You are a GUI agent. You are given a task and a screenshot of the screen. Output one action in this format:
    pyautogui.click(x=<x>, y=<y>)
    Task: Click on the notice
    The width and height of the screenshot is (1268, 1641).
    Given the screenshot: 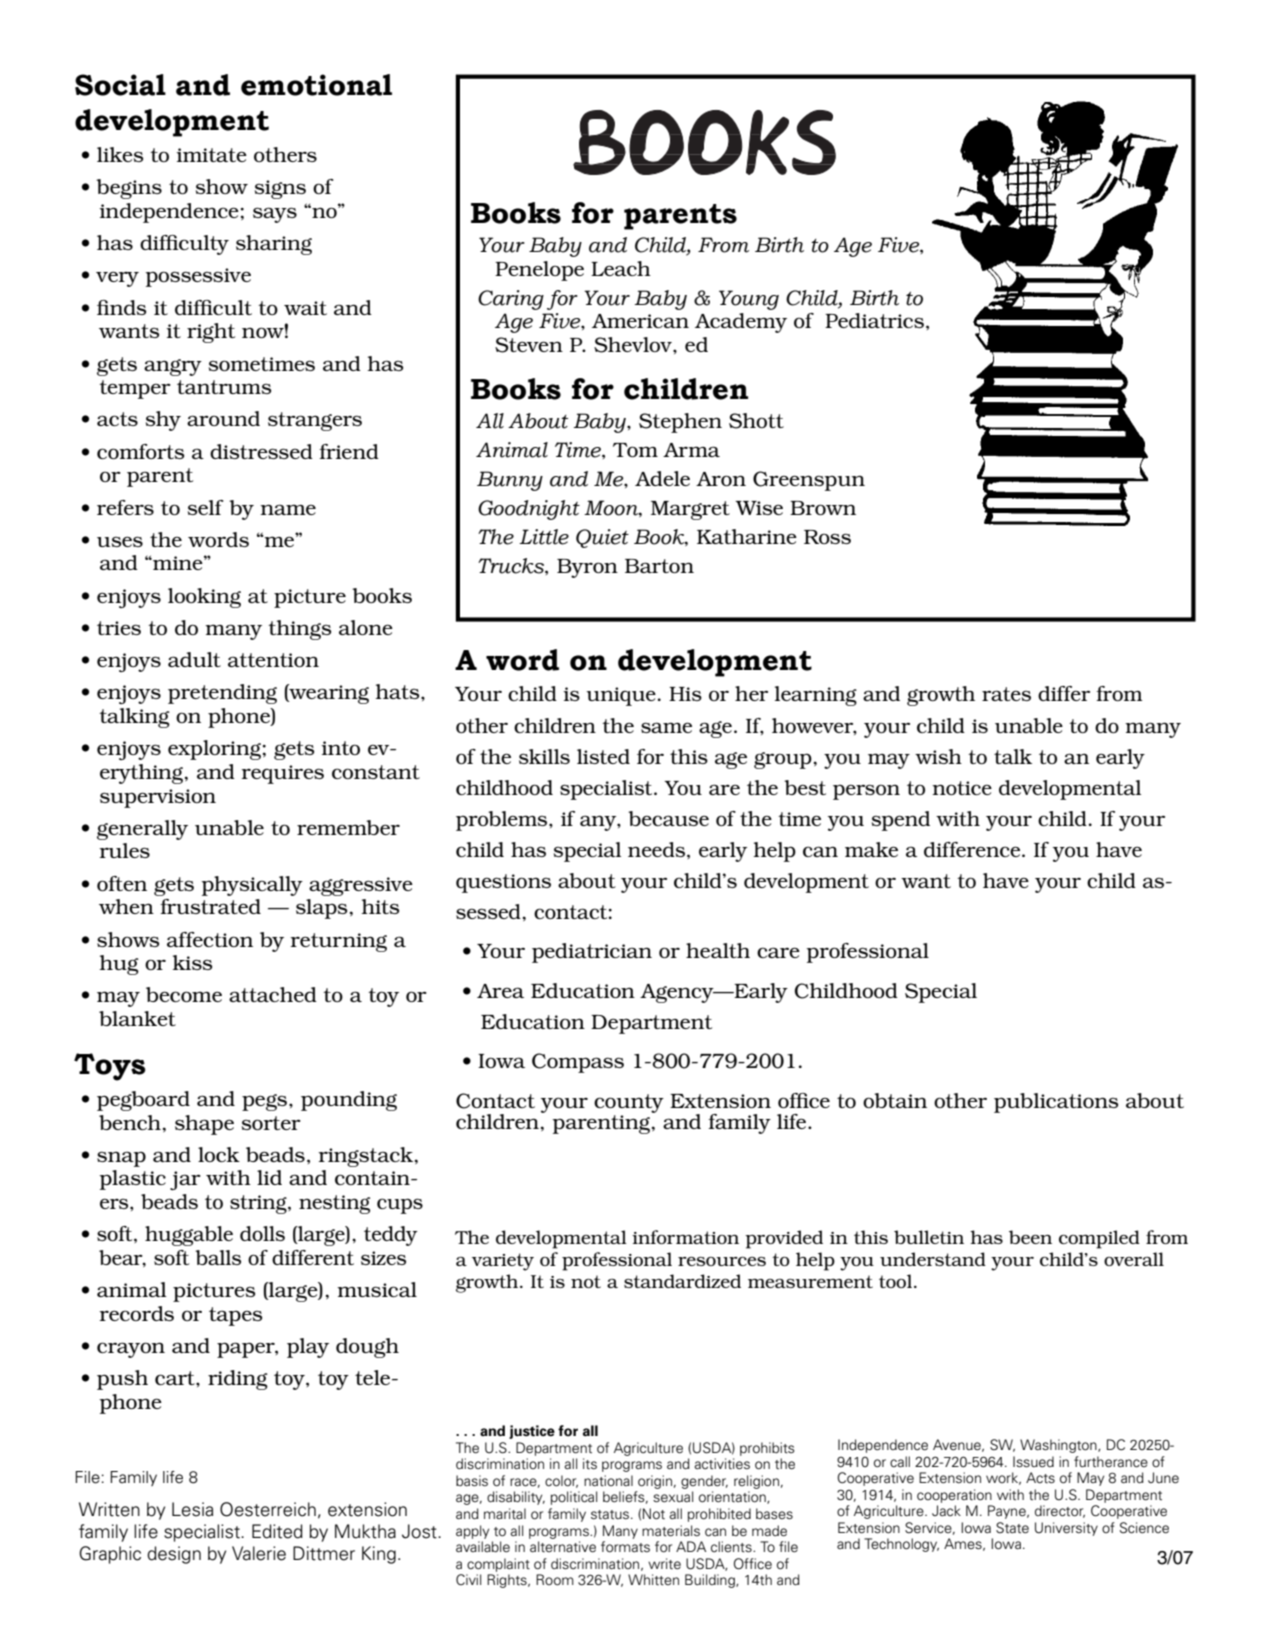 What is the action you would take?
    pyautogui.click(x=962, y=788)
